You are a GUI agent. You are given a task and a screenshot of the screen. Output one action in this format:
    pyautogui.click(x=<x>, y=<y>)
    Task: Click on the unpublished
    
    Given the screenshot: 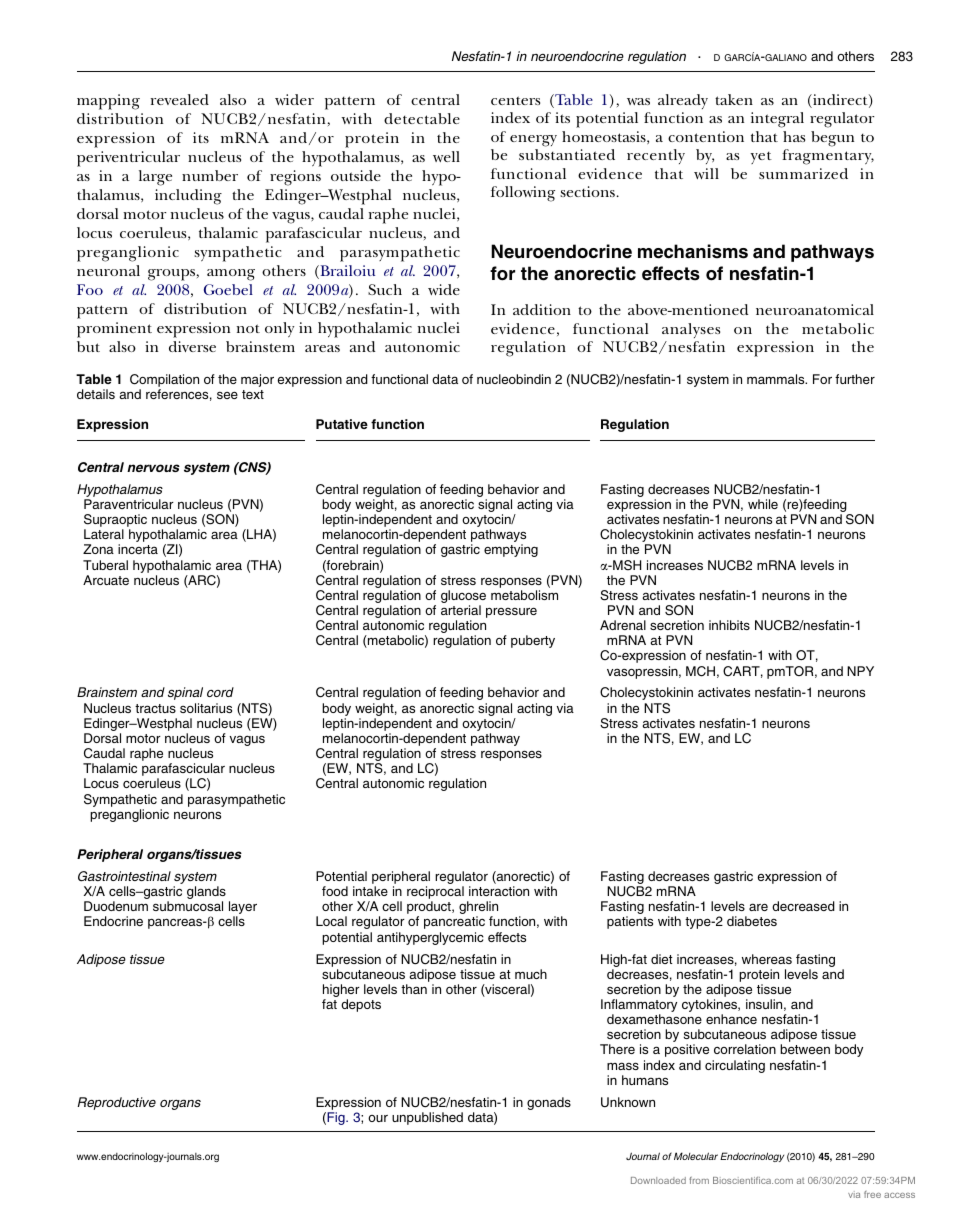 What is the action you would take?
    pyautogui.click(x=427, y=1118)
